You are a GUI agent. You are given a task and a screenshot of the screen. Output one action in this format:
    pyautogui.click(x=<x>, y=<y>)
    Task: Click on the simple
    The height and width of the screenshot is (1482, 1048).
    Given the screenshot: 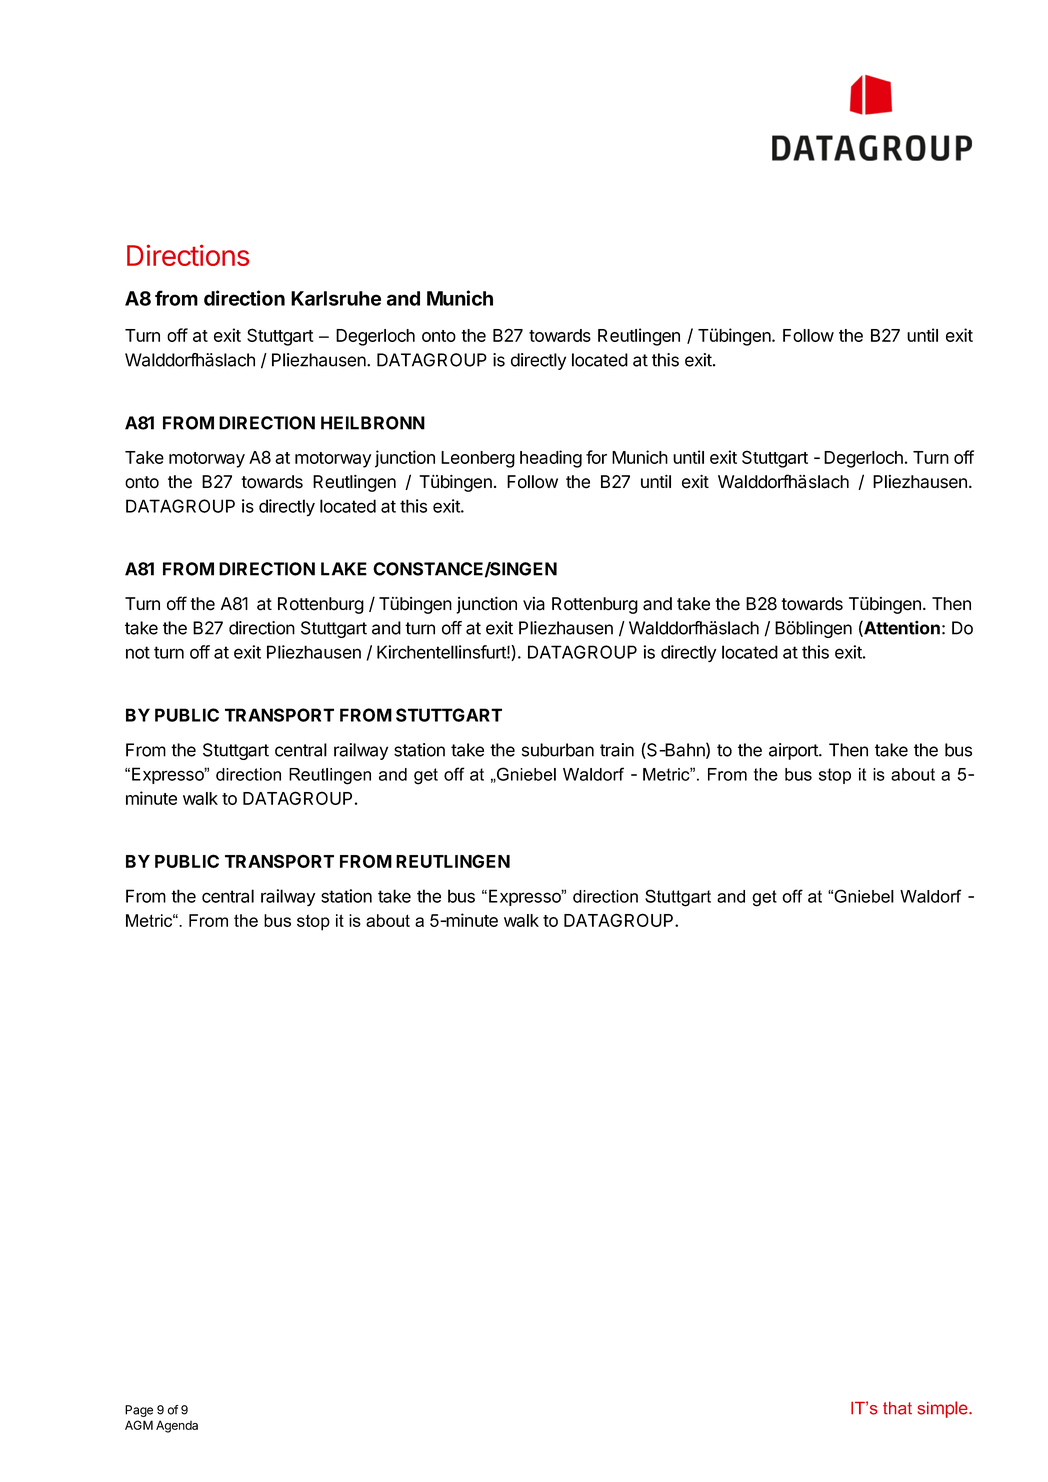 What is the action you would take?
    pyautogui.click(x=944, y=1409)
